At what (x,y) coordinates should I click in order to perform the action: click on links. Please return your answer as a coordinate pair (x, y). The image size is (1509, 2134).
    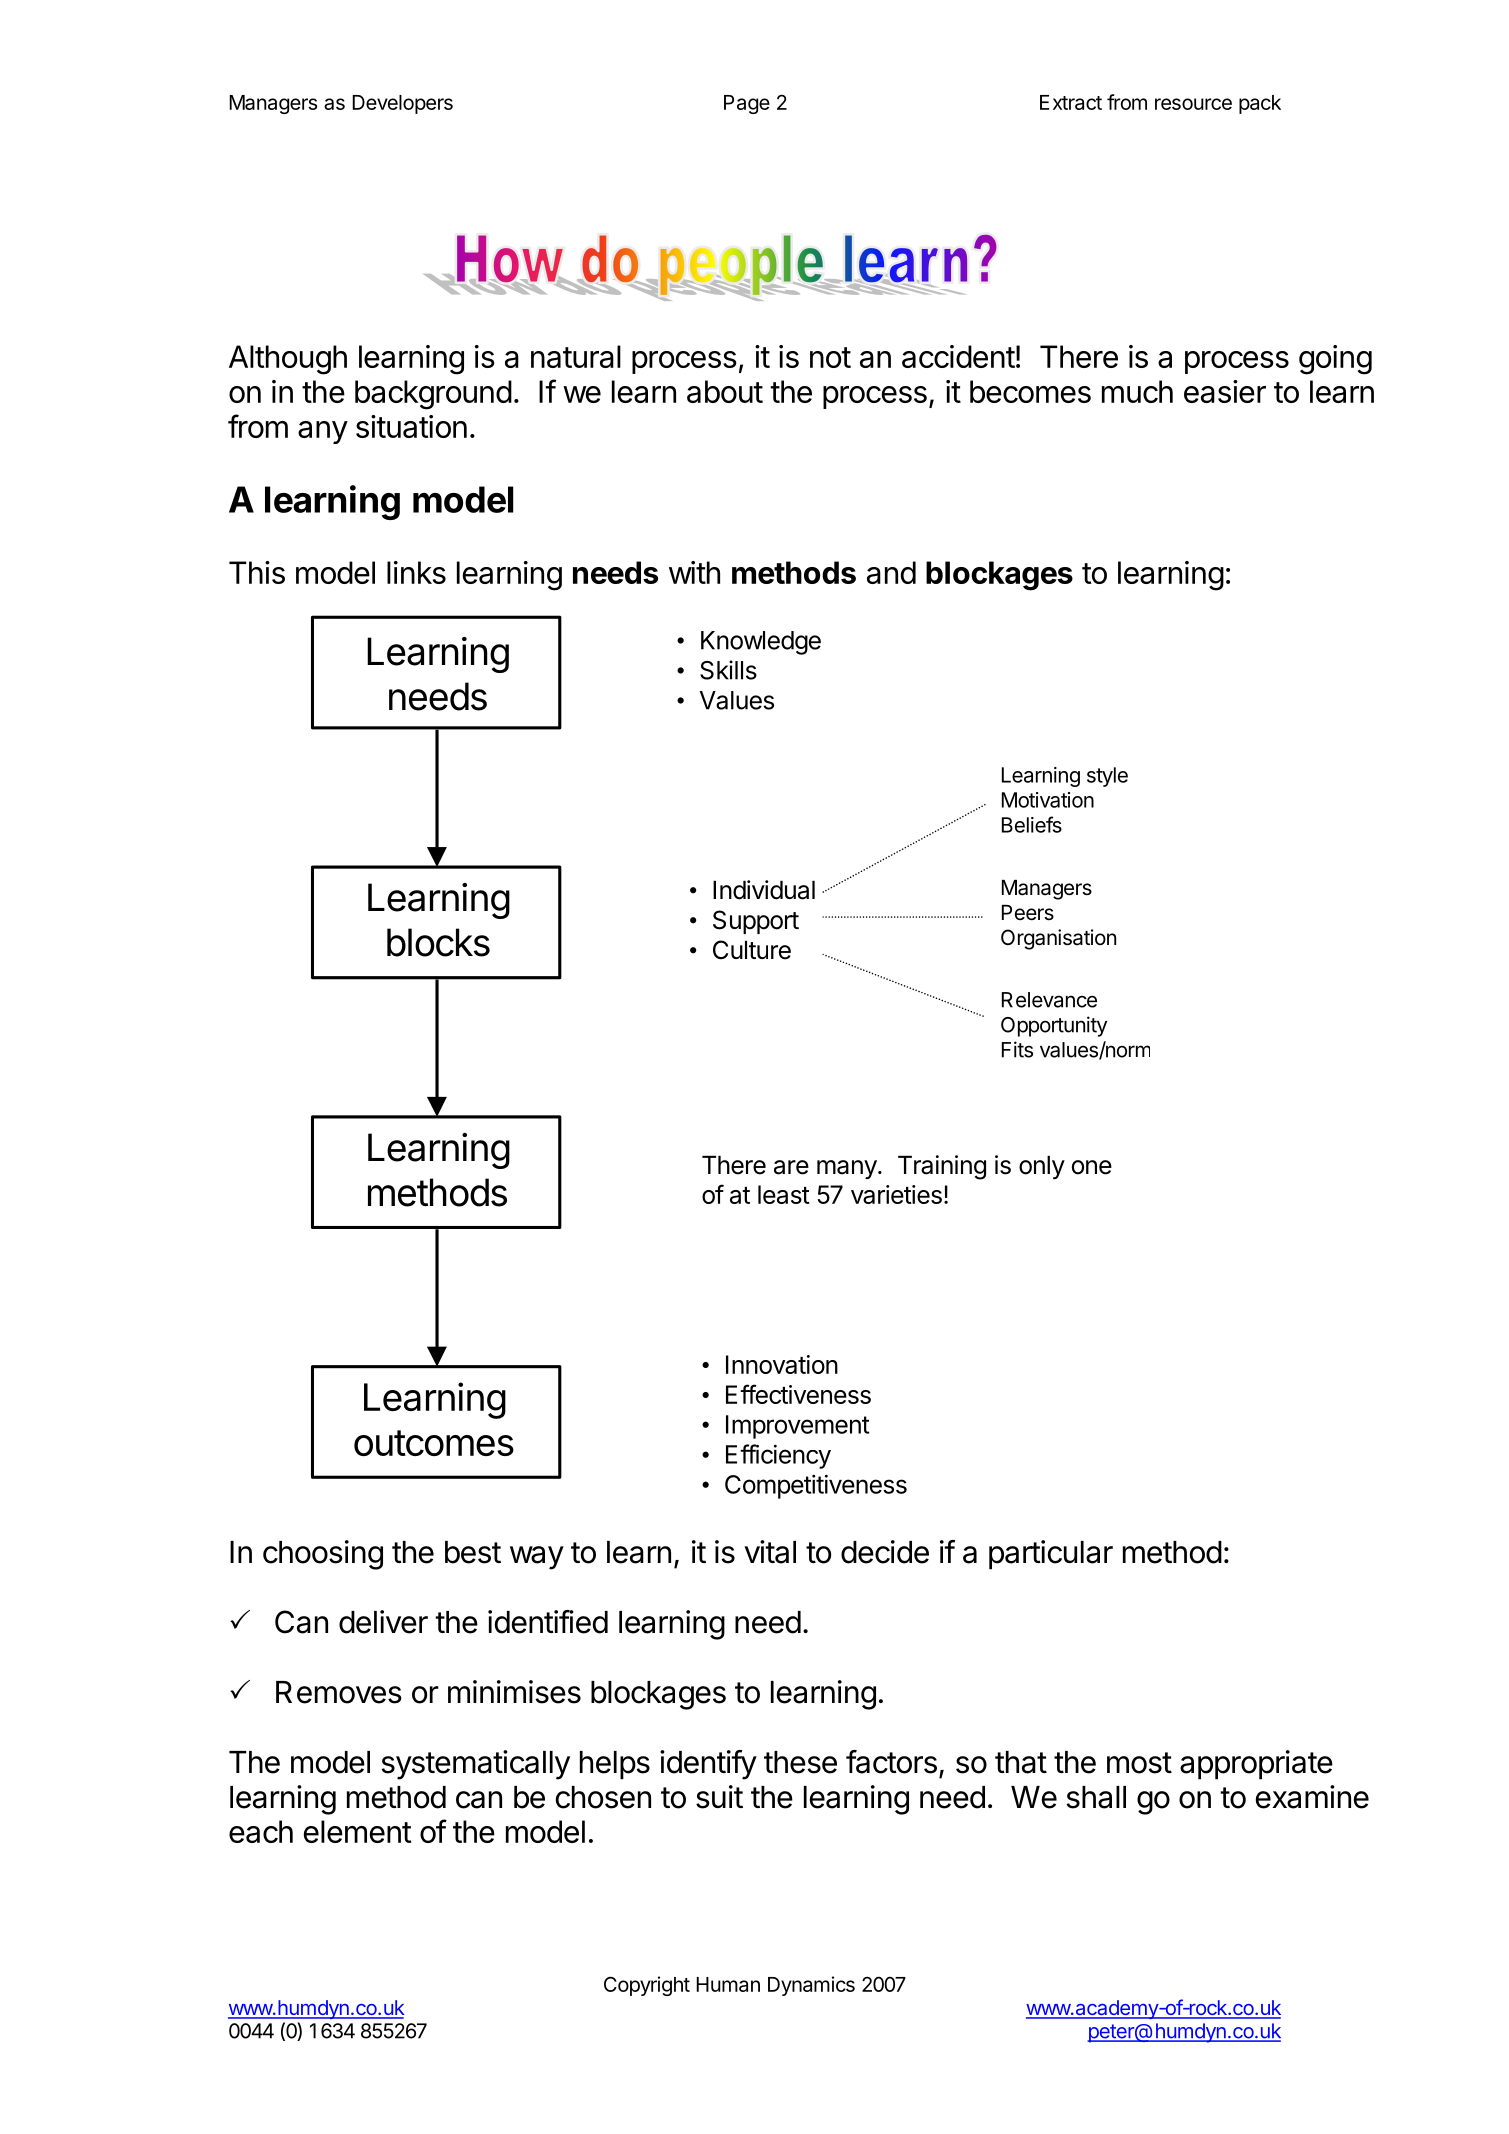
    Looking at the image, I should click on (416, 572).
